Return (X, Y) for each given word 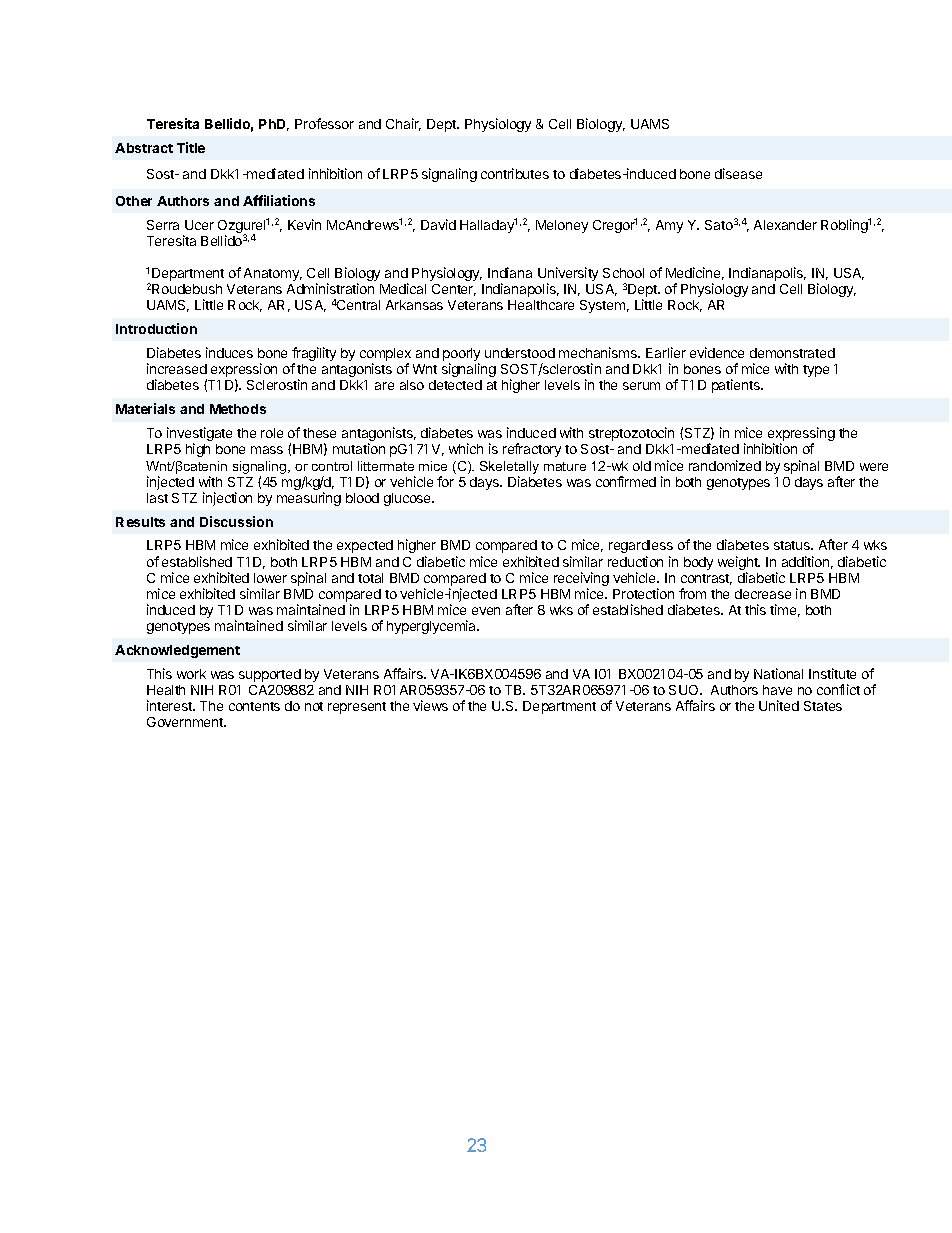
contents (254, 706)
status (793, 545)
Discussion (236, 521)
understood (520, 353)
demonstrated (792, 353)
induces (229, 352)
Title (191, 147)
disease (738, 173)
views (430, 705)
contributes (515, 173)
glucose (409, 499)
